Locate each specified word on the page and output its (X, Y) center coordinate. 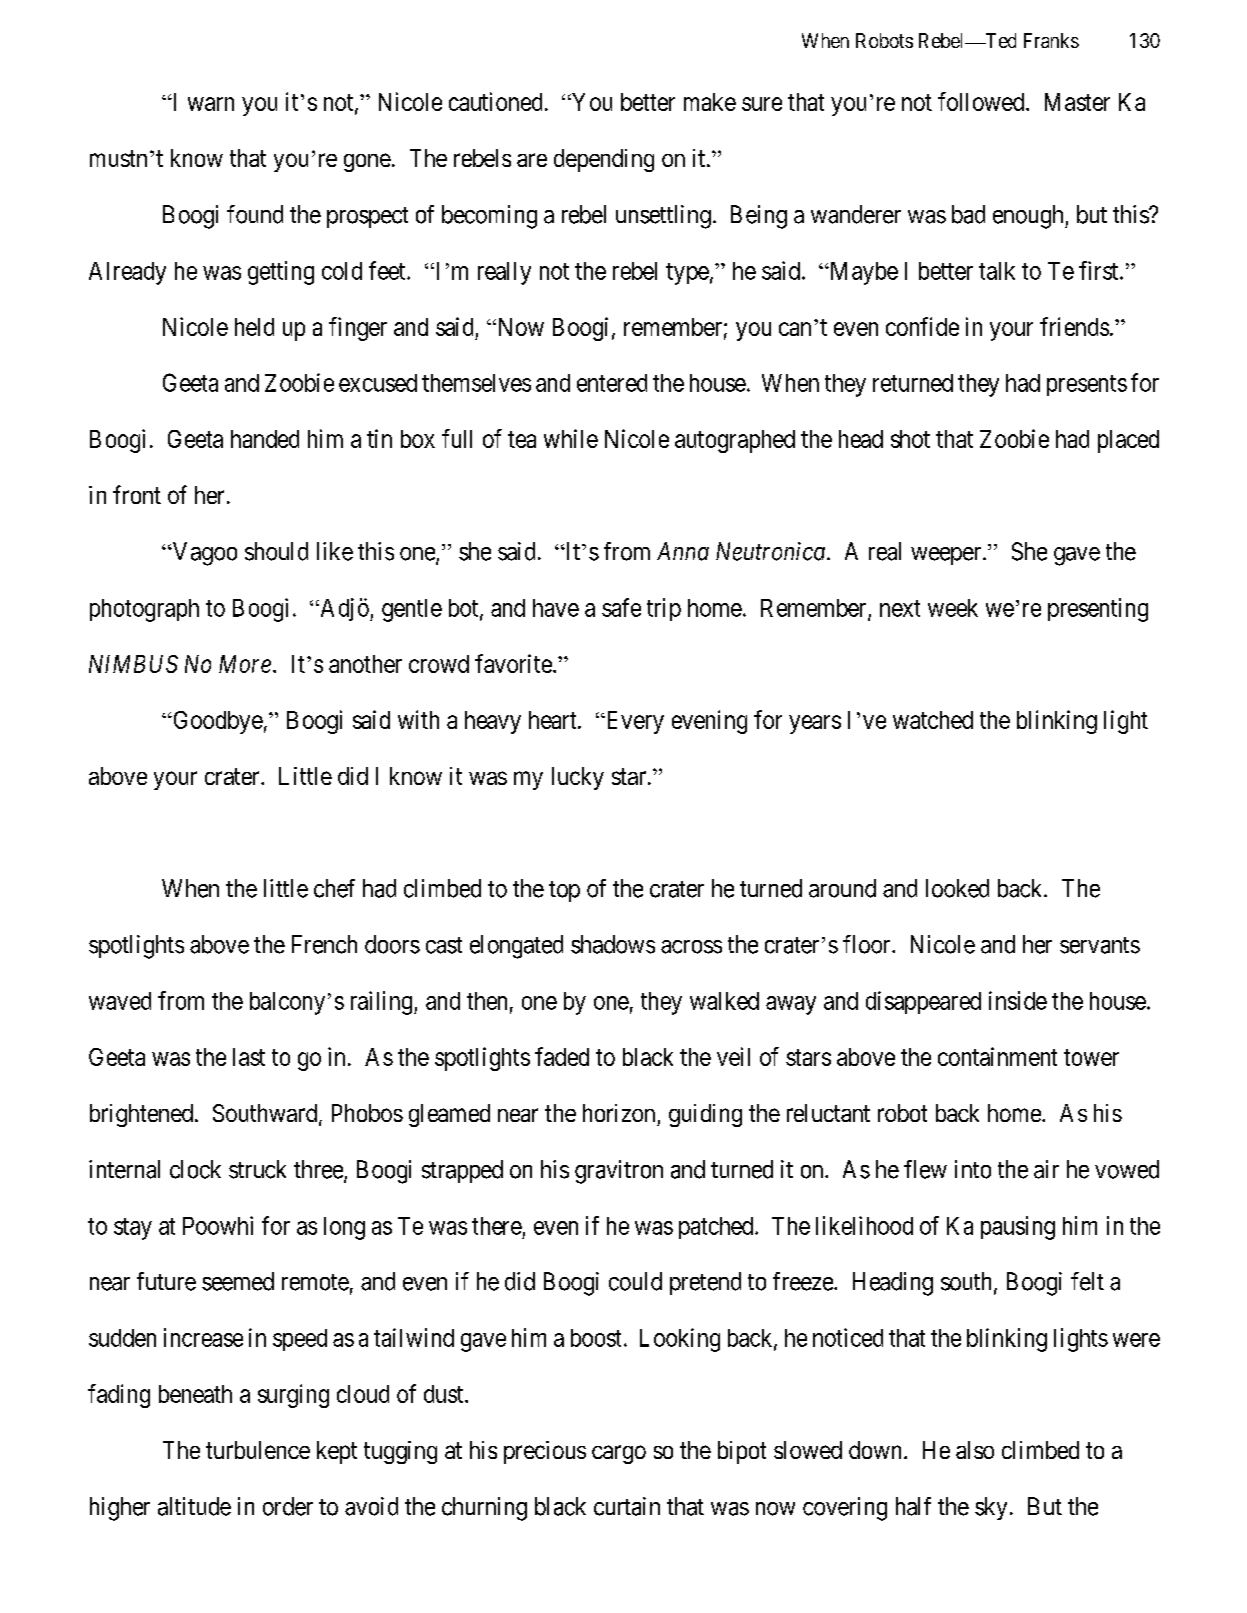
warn (211, 104)
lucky (578, 778)
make (710, 102)
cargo (619, 1454)
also (975, 1450)
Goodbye (217, 722)
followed (982, 101)
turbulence (258, 1450)
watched (933, 720)
